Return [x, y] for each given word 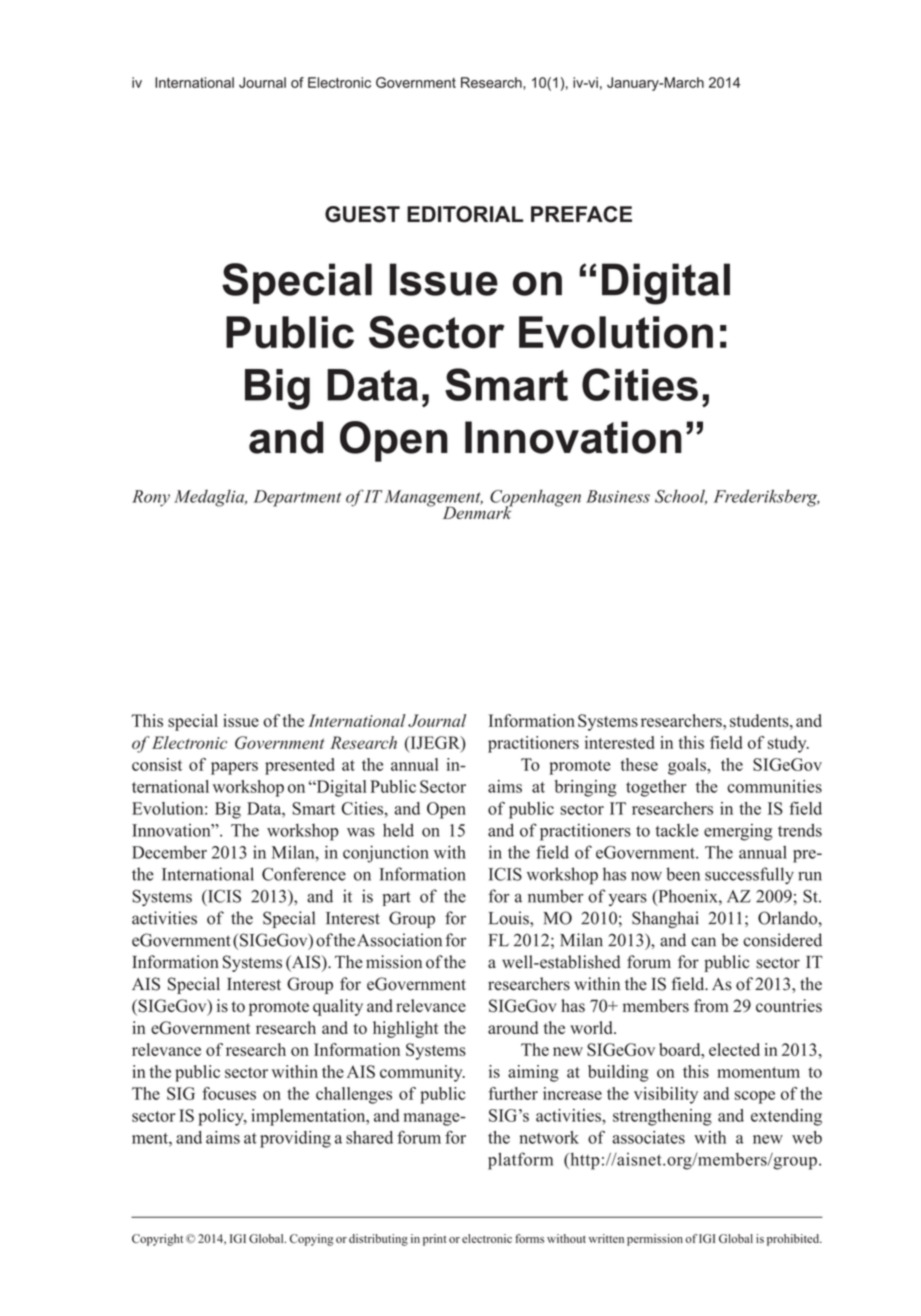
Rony [151, 498]
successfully [749, 875]
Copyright [157, 1240]
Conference [304, 874]
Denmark [478, 511]
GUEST [362, 214]
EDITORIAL [465, 214]
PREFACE [581, 214]
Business [618, 496]
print [434, 1240]
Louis [509, 918]
